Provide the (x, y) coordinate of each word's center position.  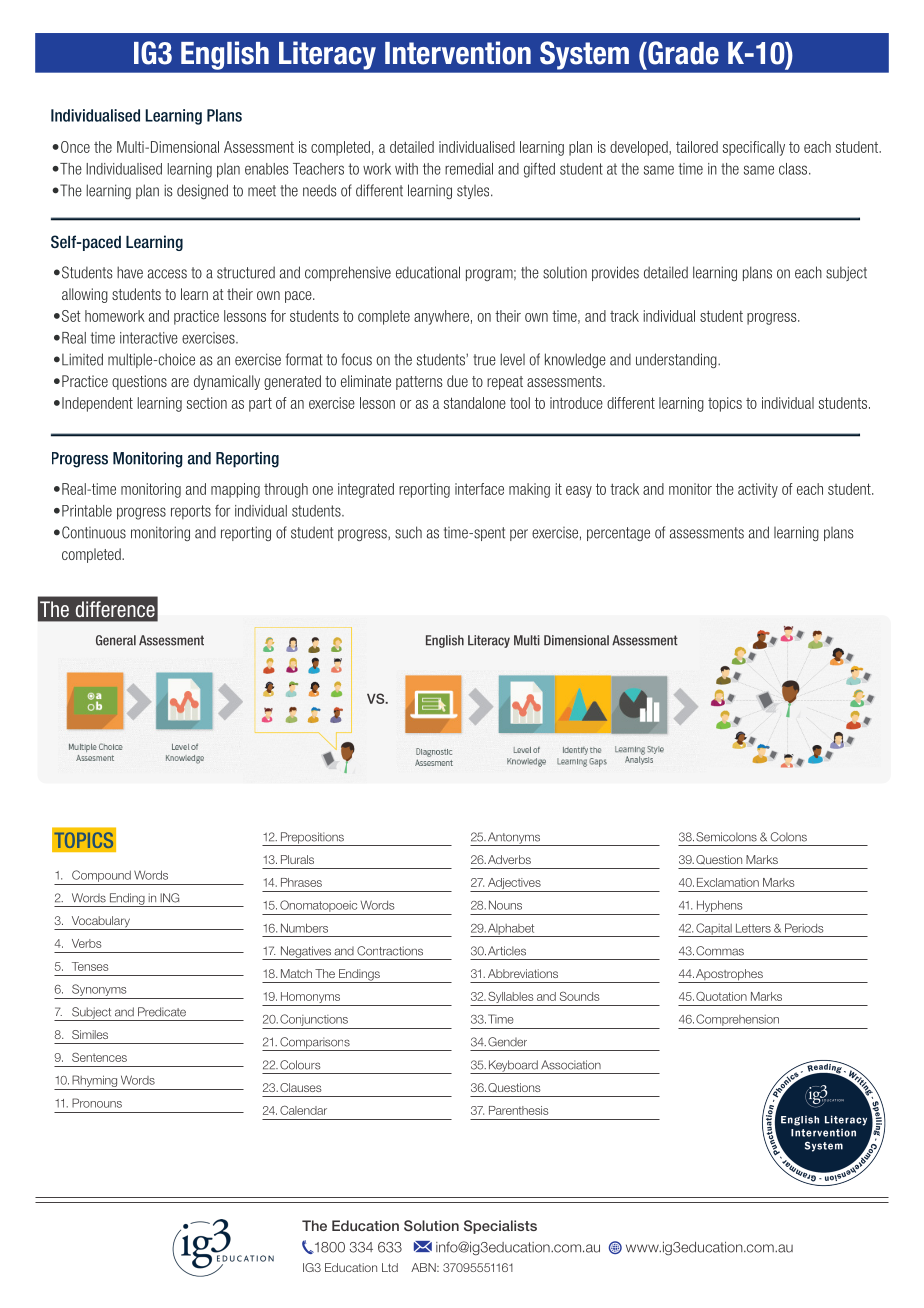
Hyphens (720, 906)
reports (191, 512)
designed (202, 191)
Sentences (99, 1057)
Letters (753, 928)
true (484, 360)
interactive (149, 338)
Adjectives (514, 885)
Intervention (458, 53)
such (408, 532)
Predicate (162, 1012)
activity (758, 490)
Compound (101, 876)
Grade (682, 53)
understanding (677, 360)
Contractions (390, 951)
